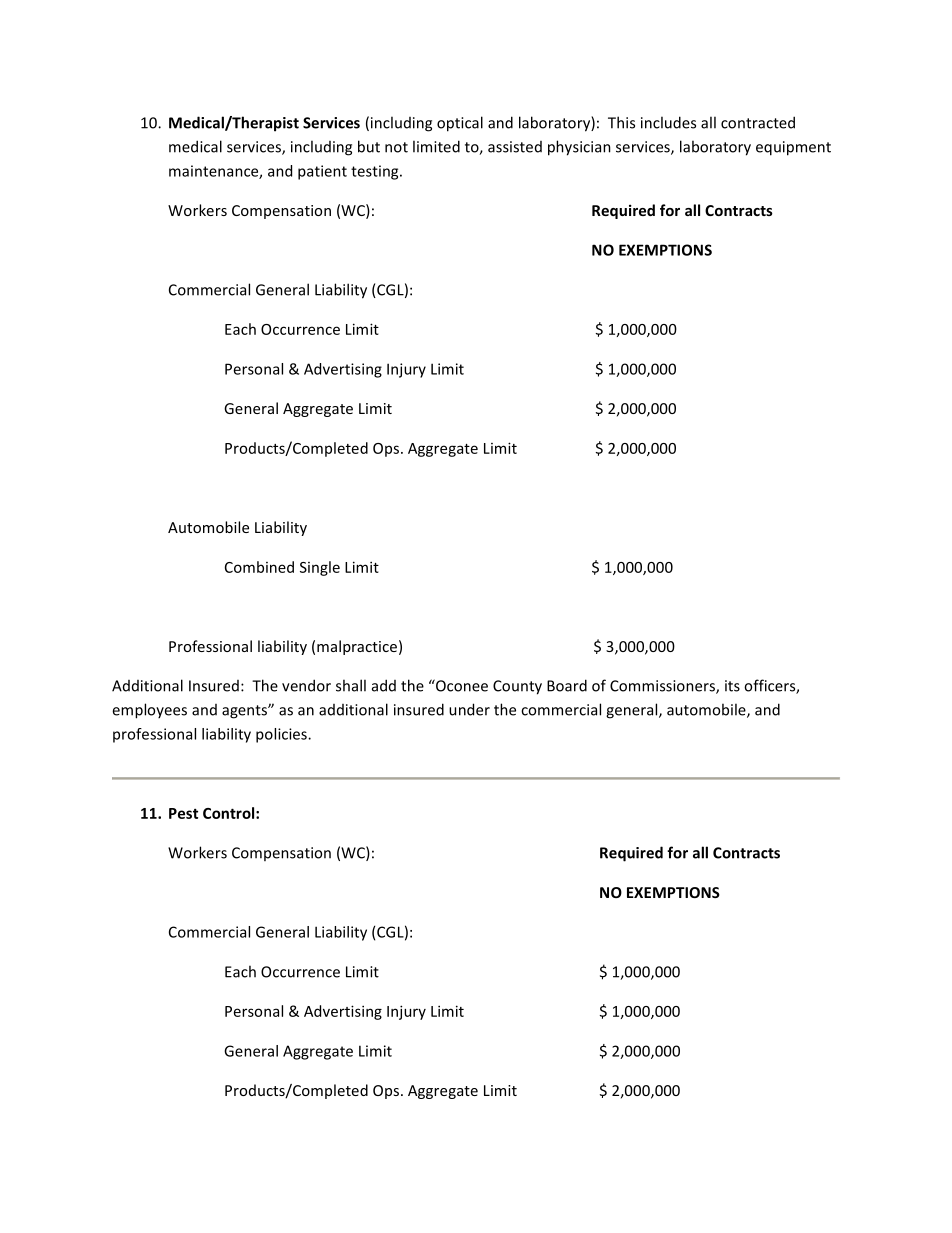 The height and width of the page is (1233, 952). I want to click on patient, so click(322, 172).
